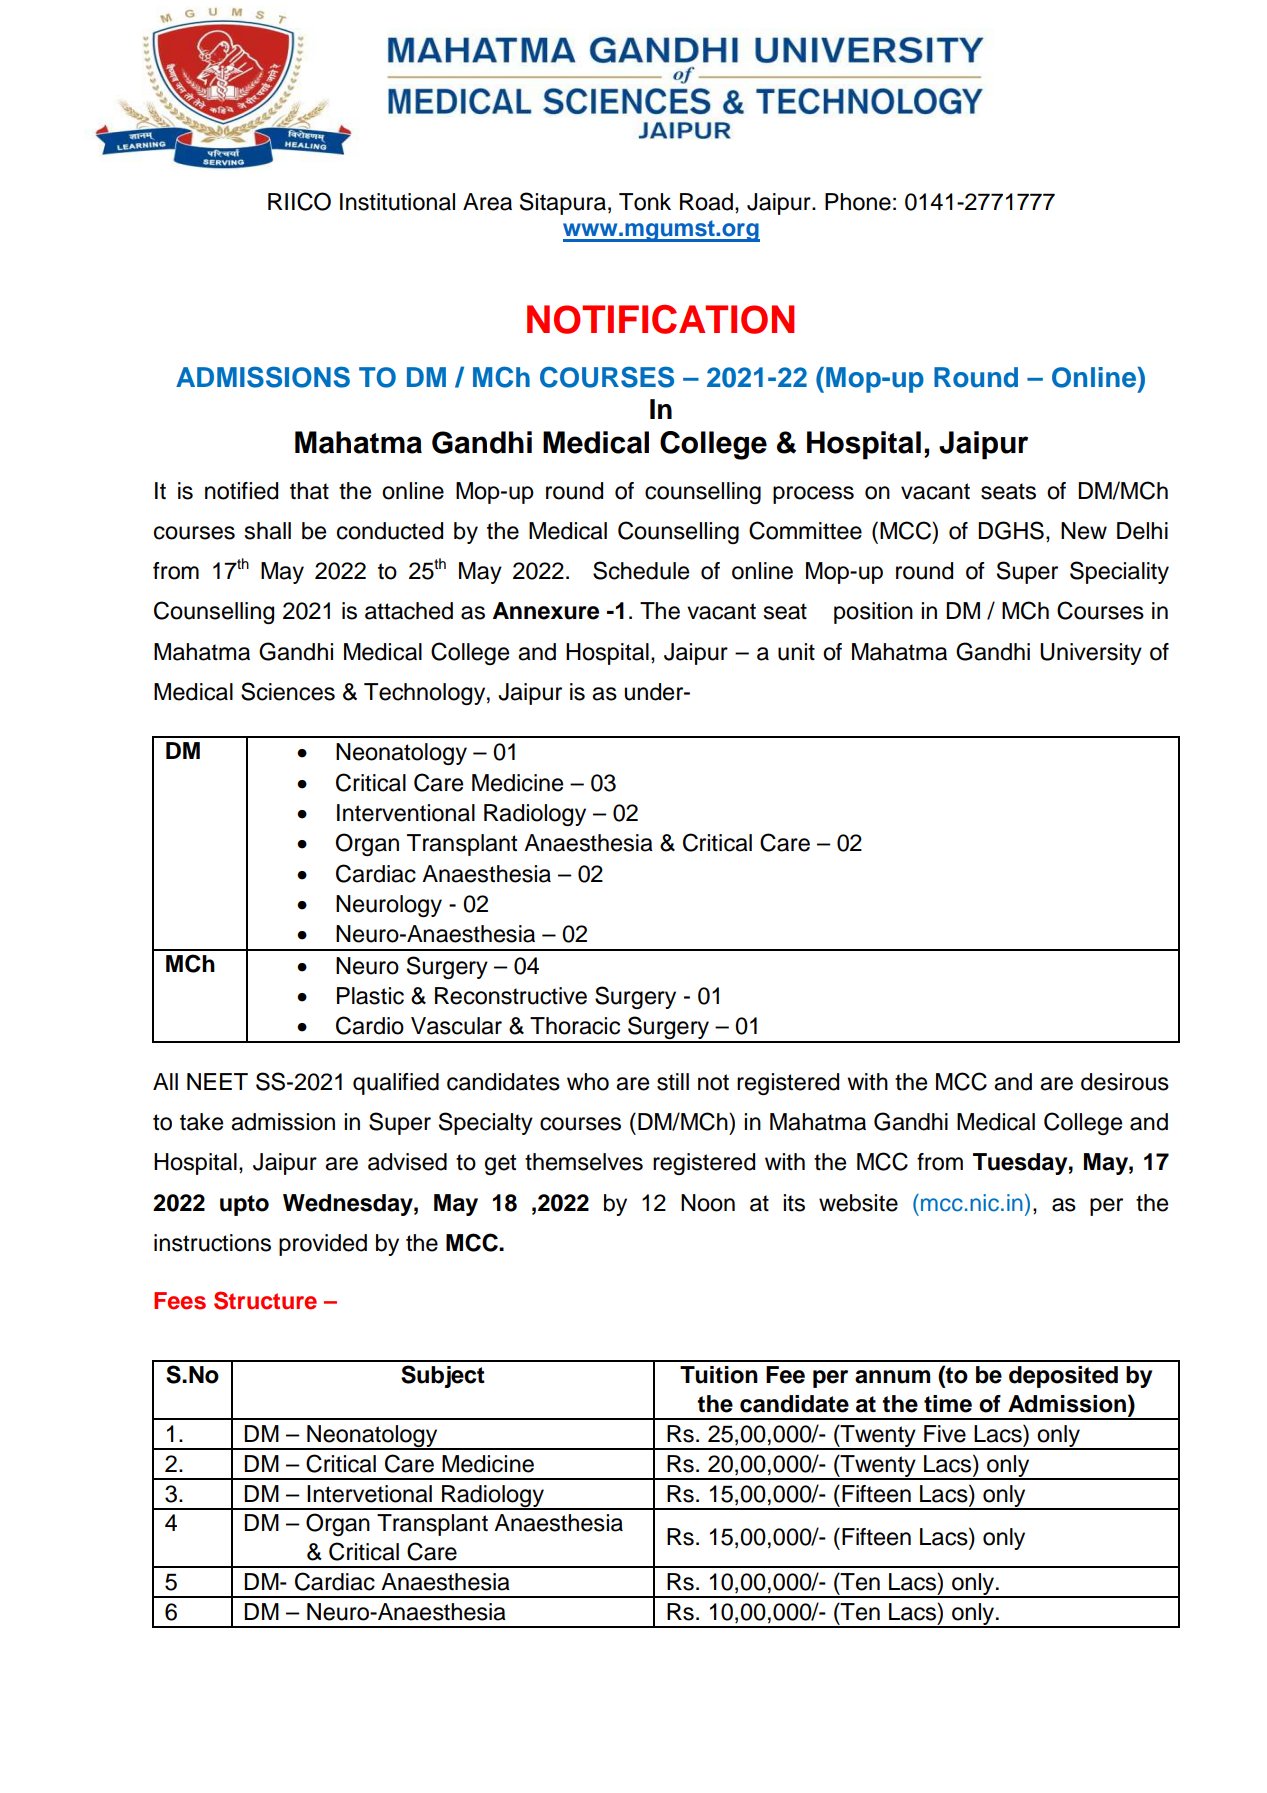 The image size is (1267, 1793). Describe the element at coordinates (370, 1025) in the screenshot. I see `Cardio` at that location.
